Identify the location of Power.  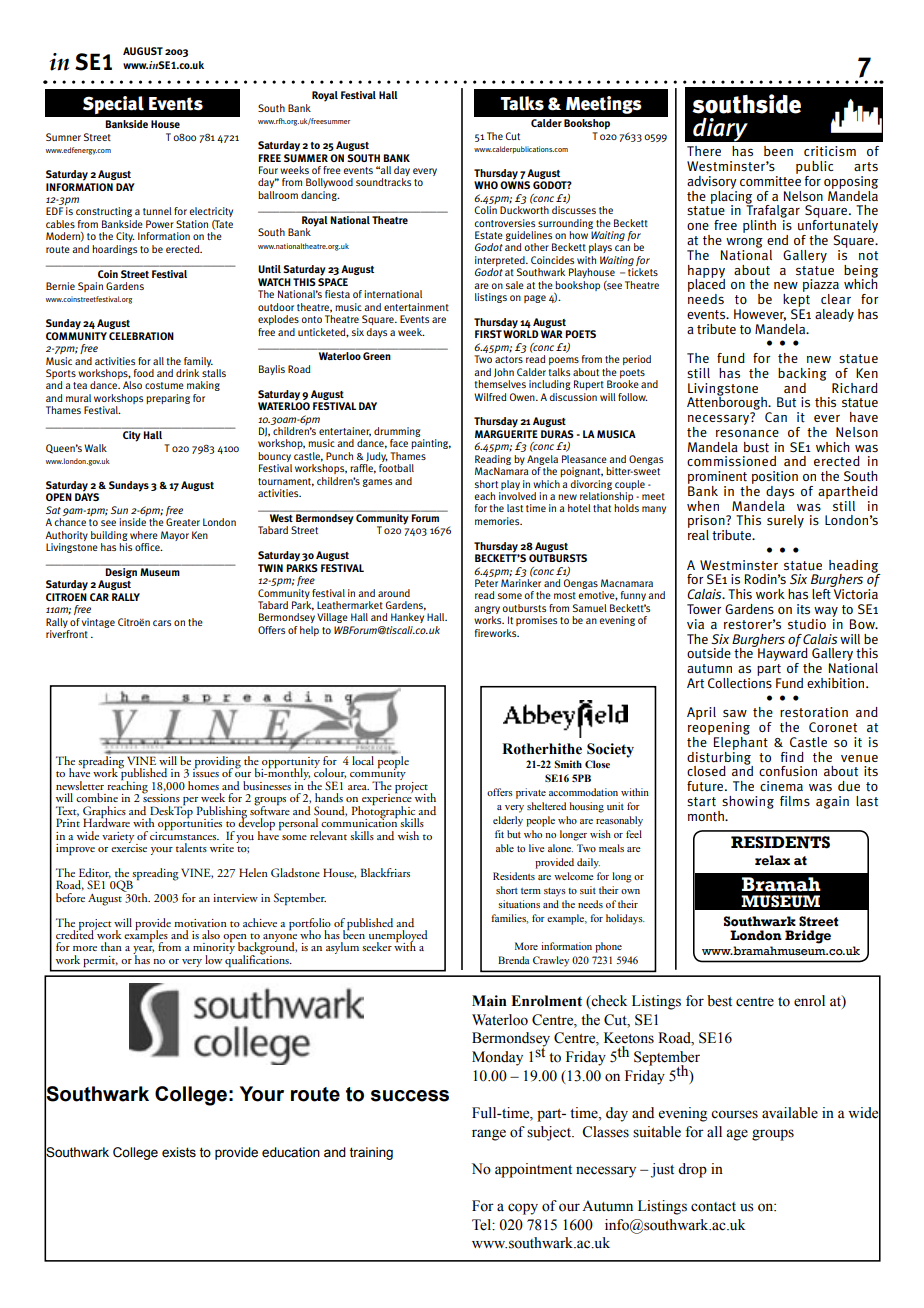
(160, 224).
